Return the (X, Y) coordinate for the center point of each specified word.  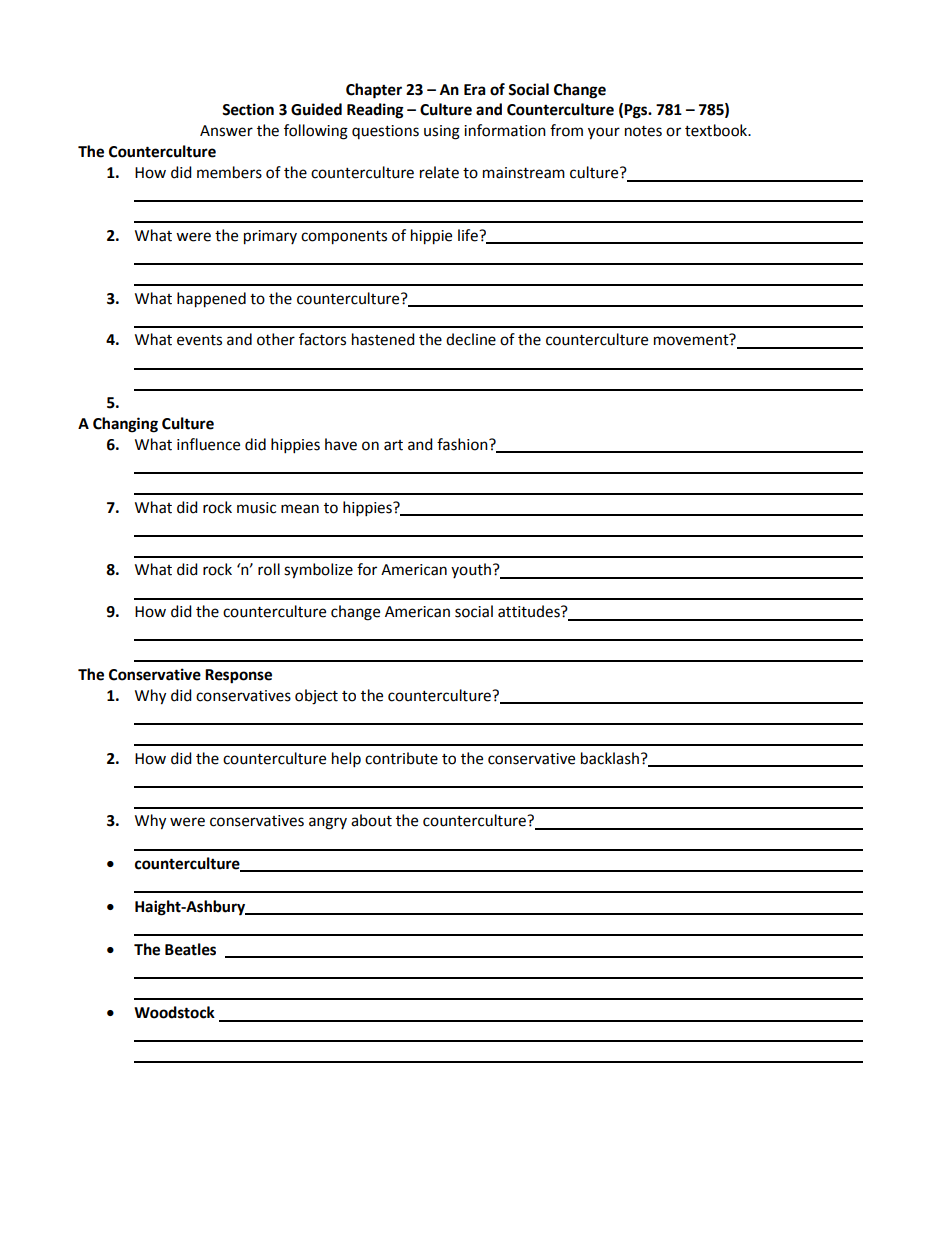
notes (643, 131)
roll (269, 569)
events (199, 340)
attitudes (530, 611)
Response (238, 676)
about (371, 820)
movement (692, 339)
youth (471, 570)
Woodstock (174, 1012)
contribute (401, 758)
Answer (226, 131)
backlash (610, 758)
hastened (383, 339)
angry (328, 823)
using (442, 132)
